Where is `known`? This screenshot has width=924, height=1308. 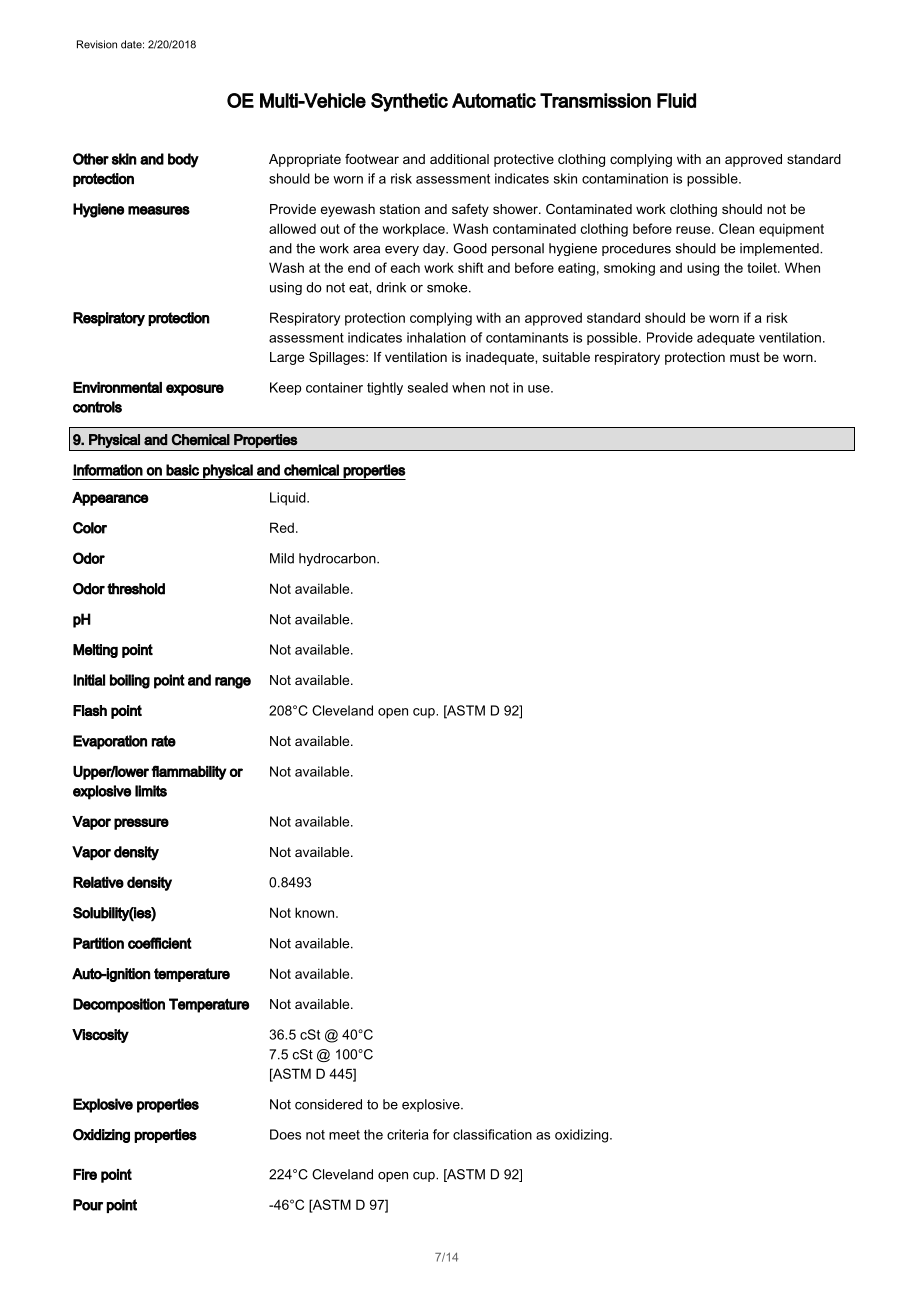
known is located at coordinates (316, 912).
